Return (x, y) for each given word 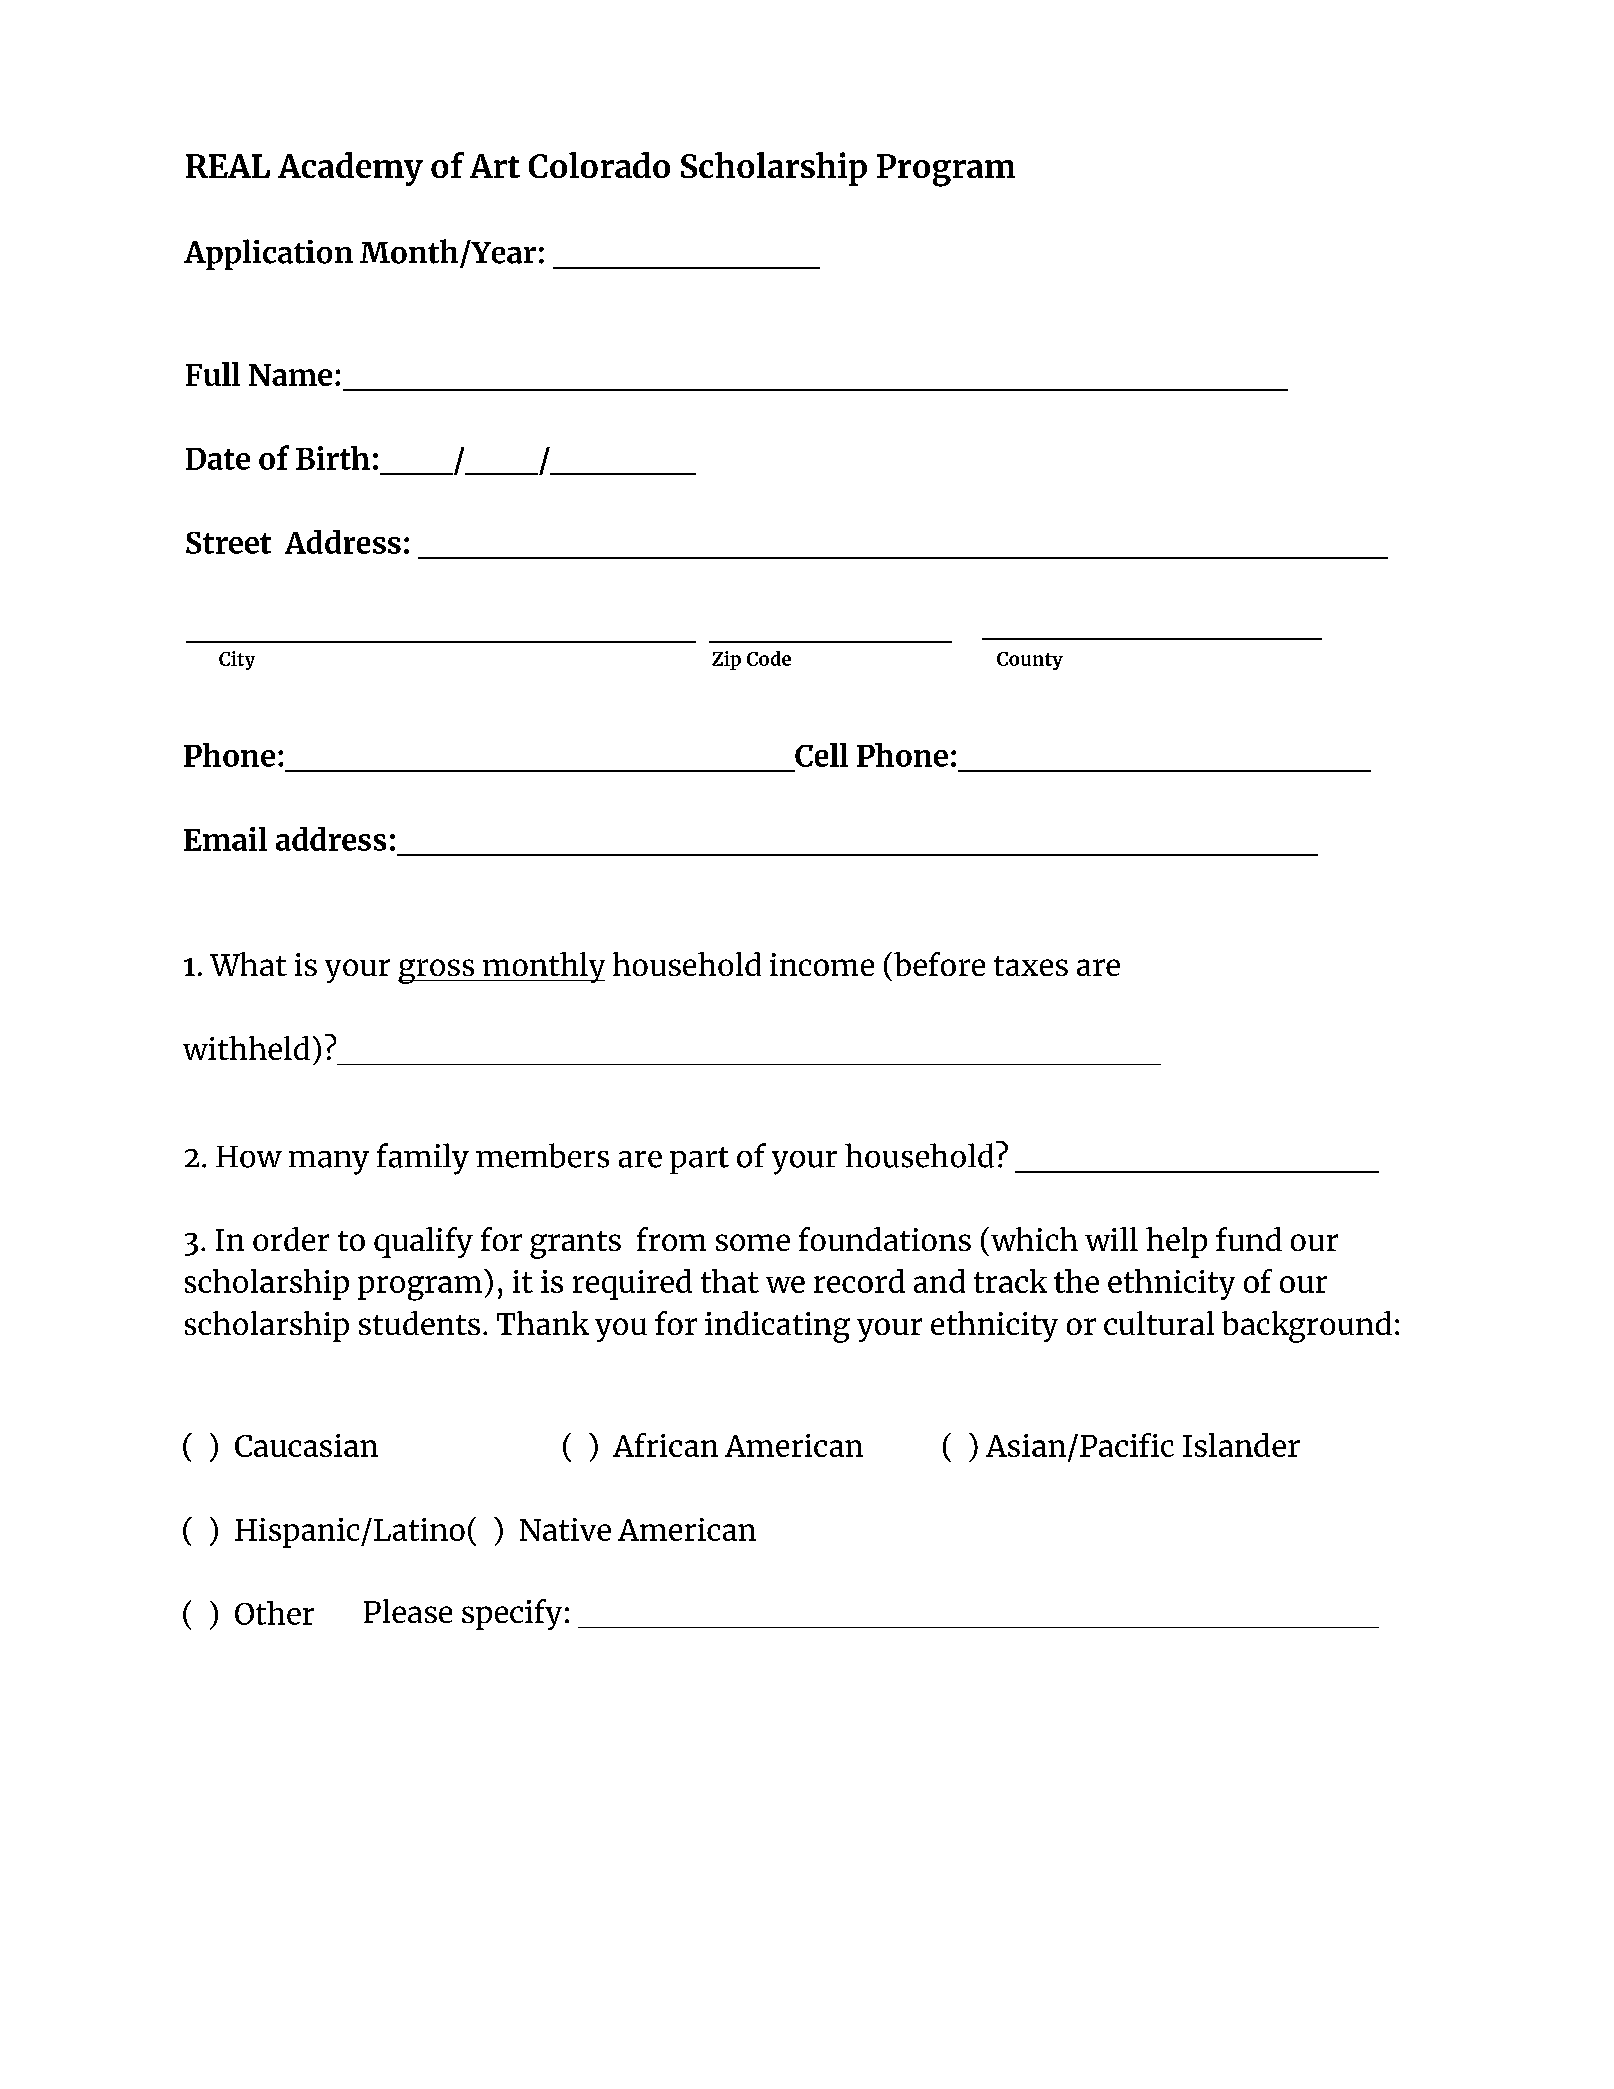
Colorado (599, 165)
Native (565, 1529)
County (1030, 661)
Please (408, 1611)
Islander (1241, 1445)
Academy (350, 169)
